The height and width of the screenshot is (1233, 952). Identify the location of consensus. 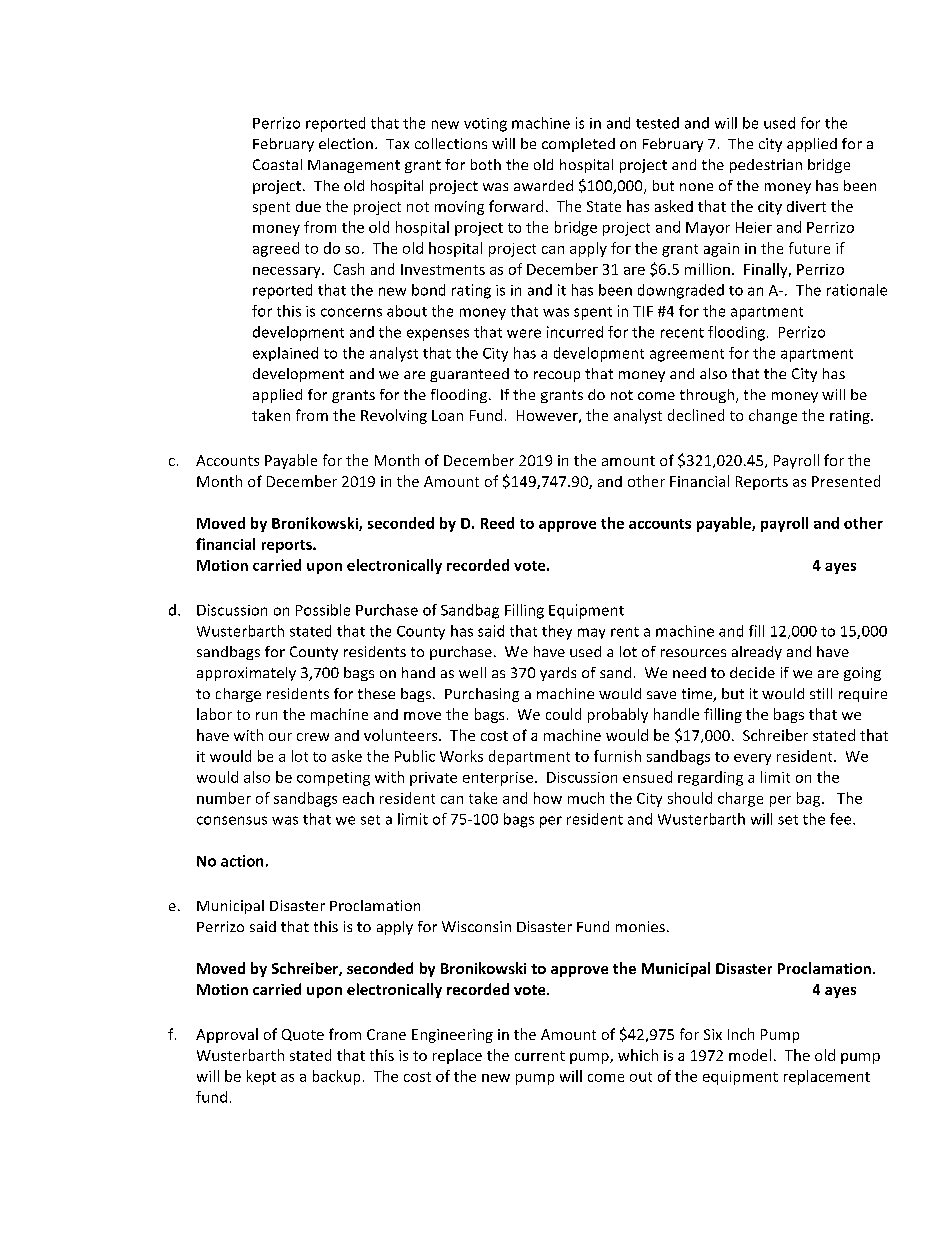
(232, 820).
